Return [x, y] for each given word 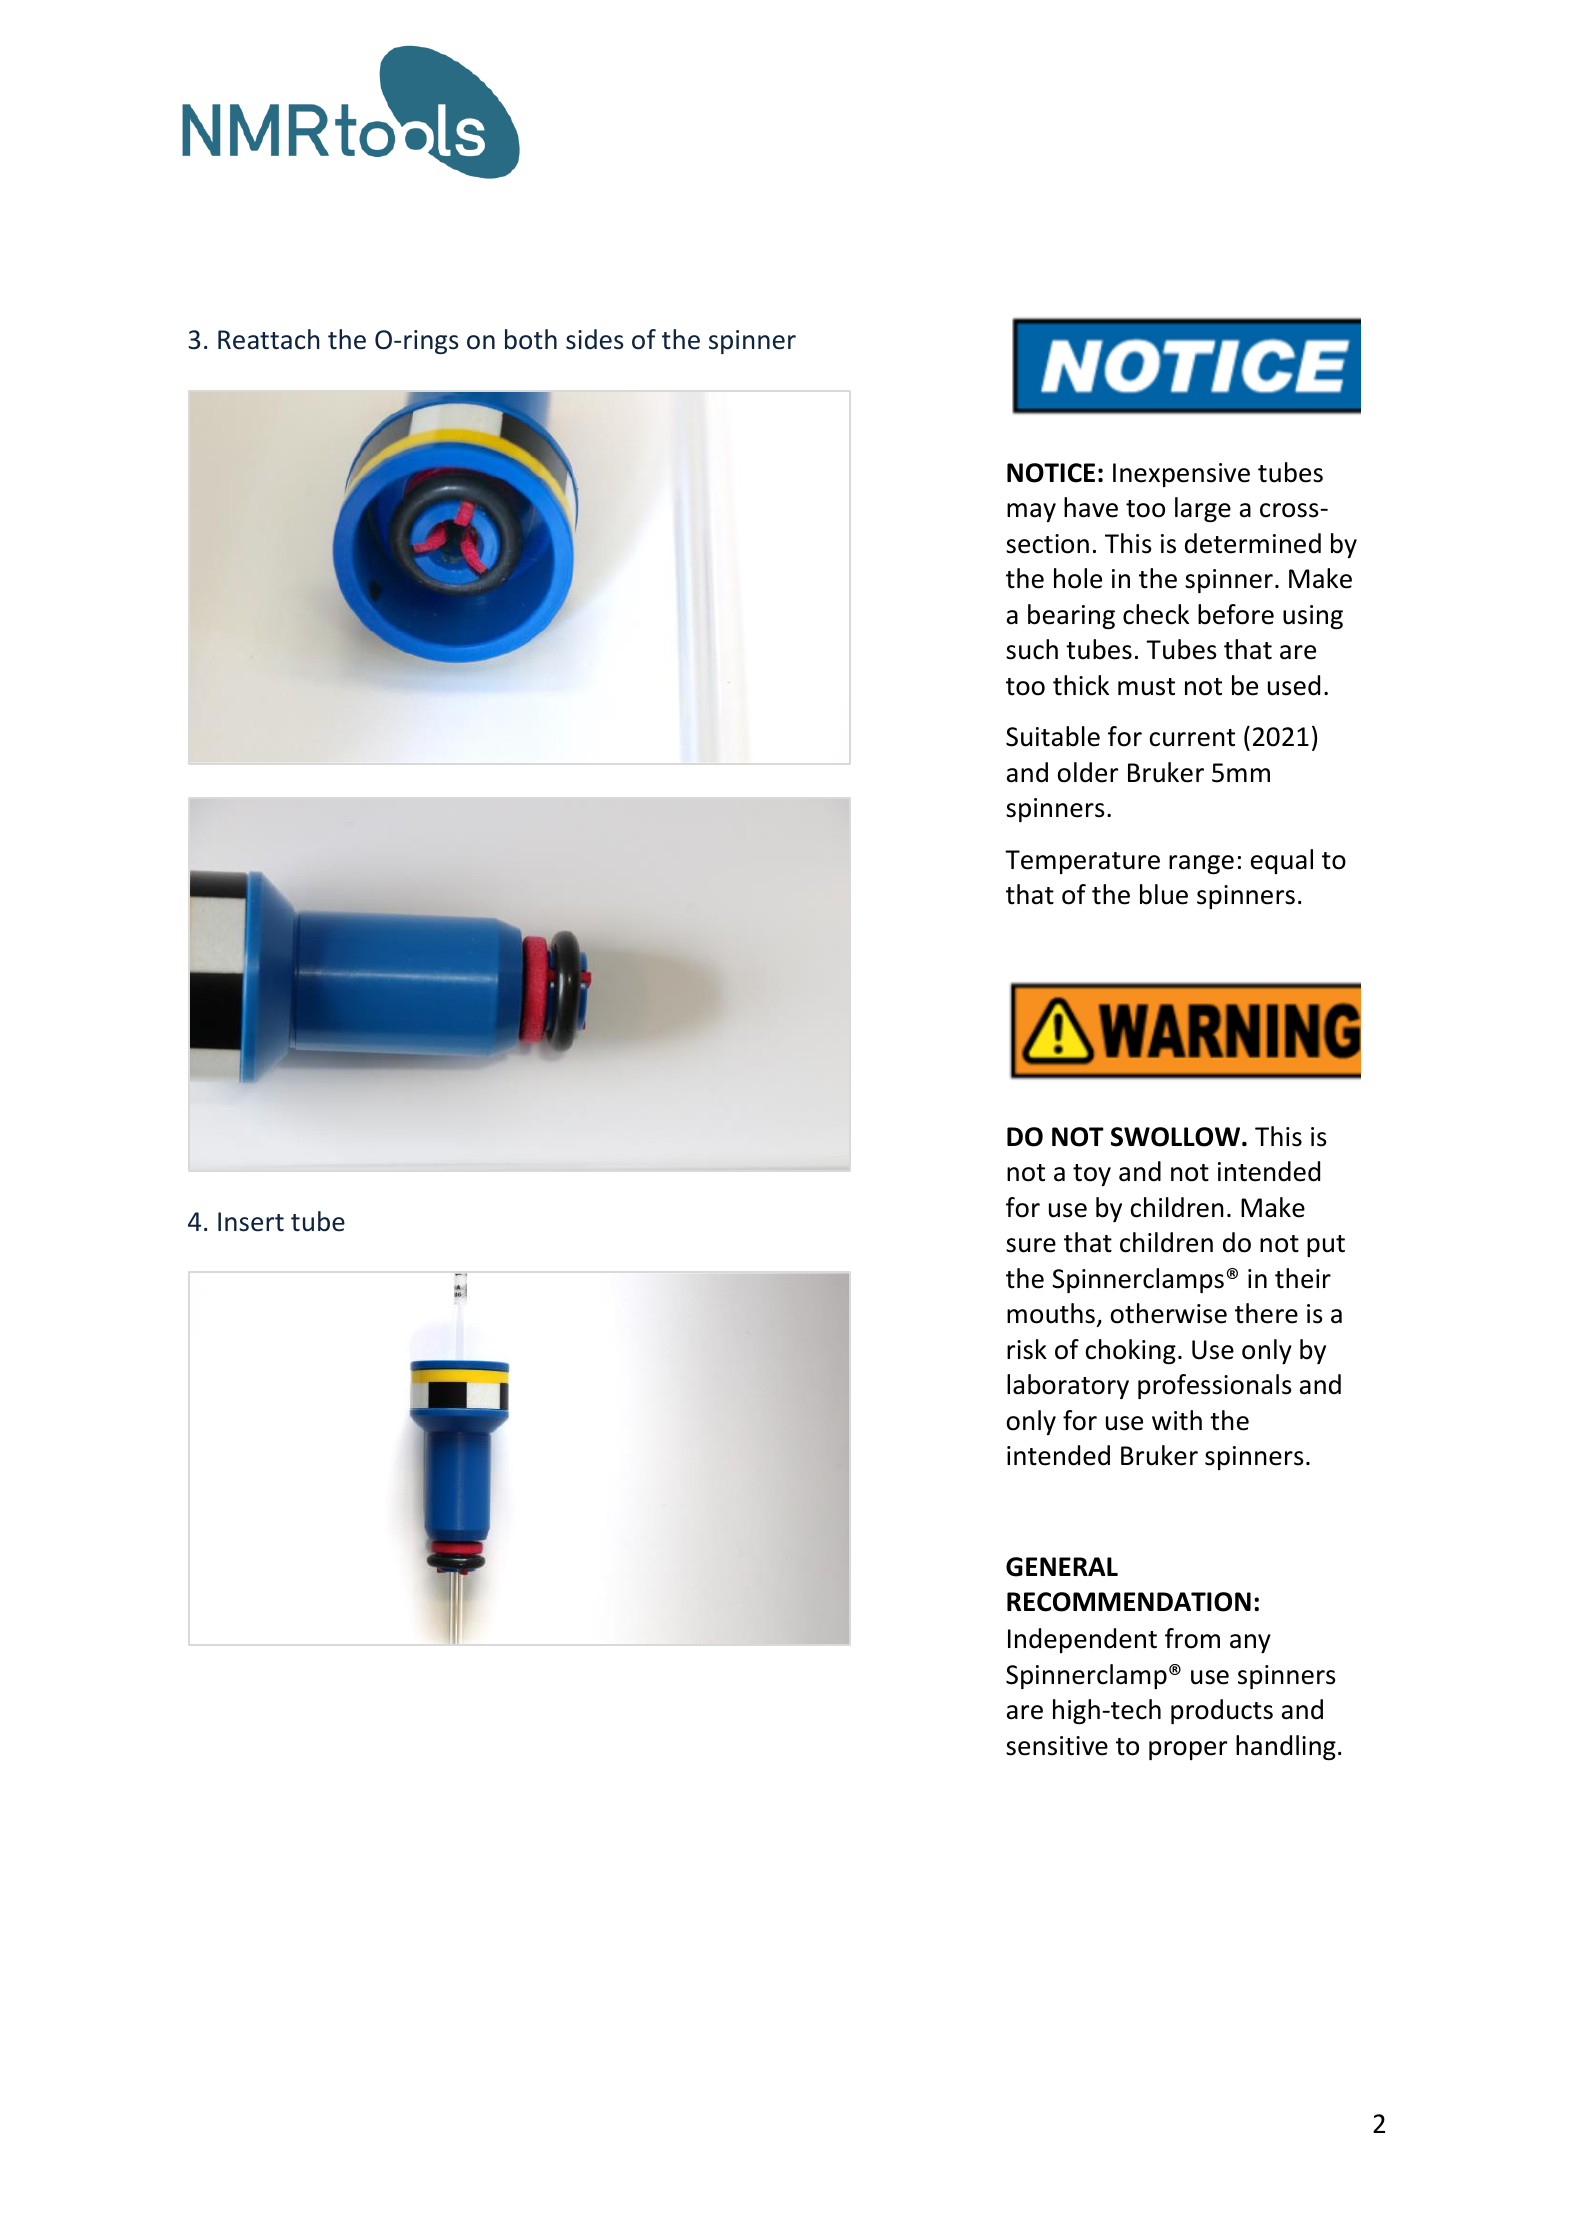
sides [594, 339]
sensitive [1057, 1746]
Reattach [268, 339]
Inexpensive [1181, 475]
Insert [251, 1222]
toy [1092, 1175]
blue [1164, 894]
